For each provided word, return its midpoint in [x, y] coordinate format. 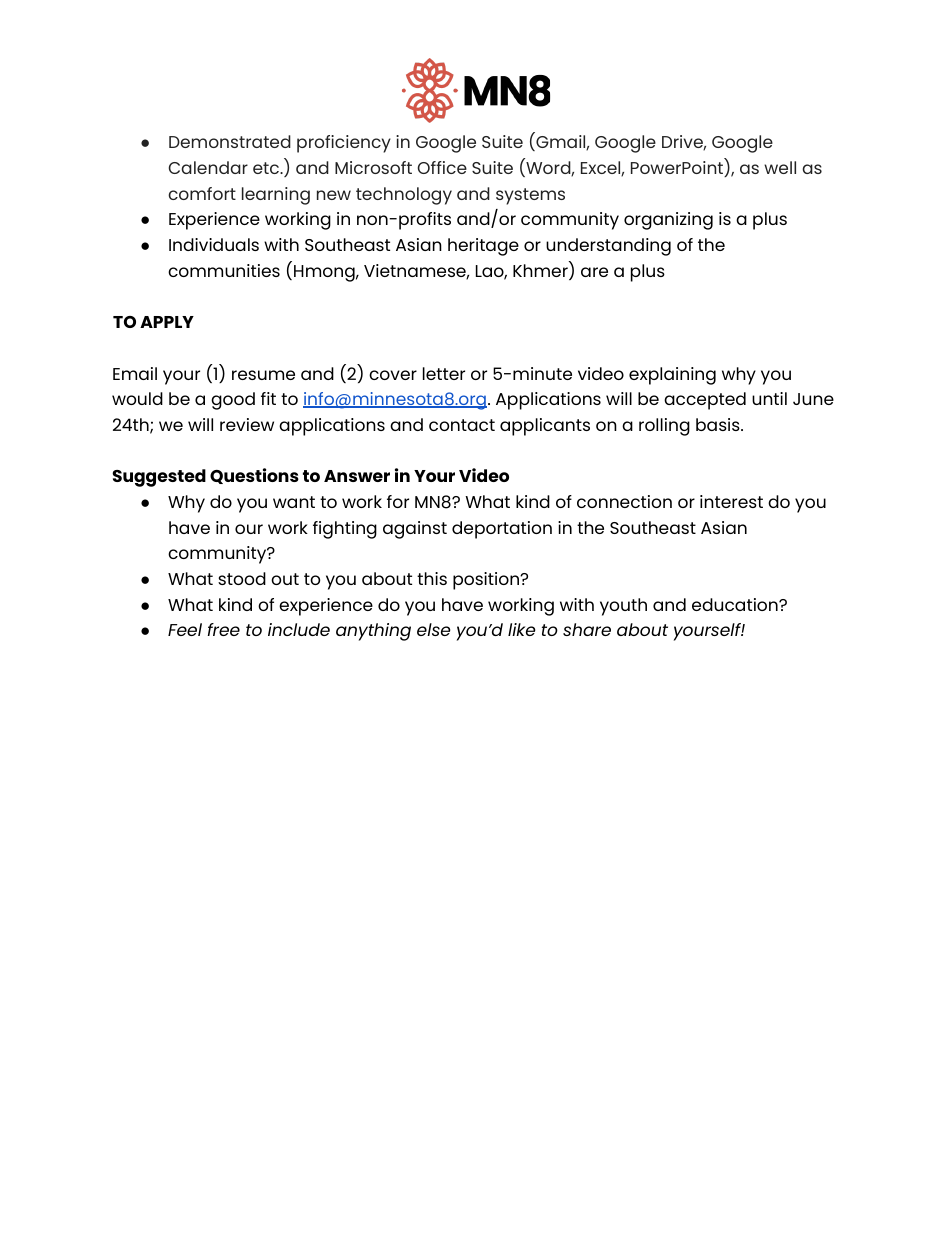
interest [731, 501]
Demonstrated [230, 141]
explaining [672, 376]
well [780, 167]
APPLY [167, 322]
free [224, 629]
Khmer [541, 271]
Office [442, 167]
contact [462, 425]
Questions [254, 476]
